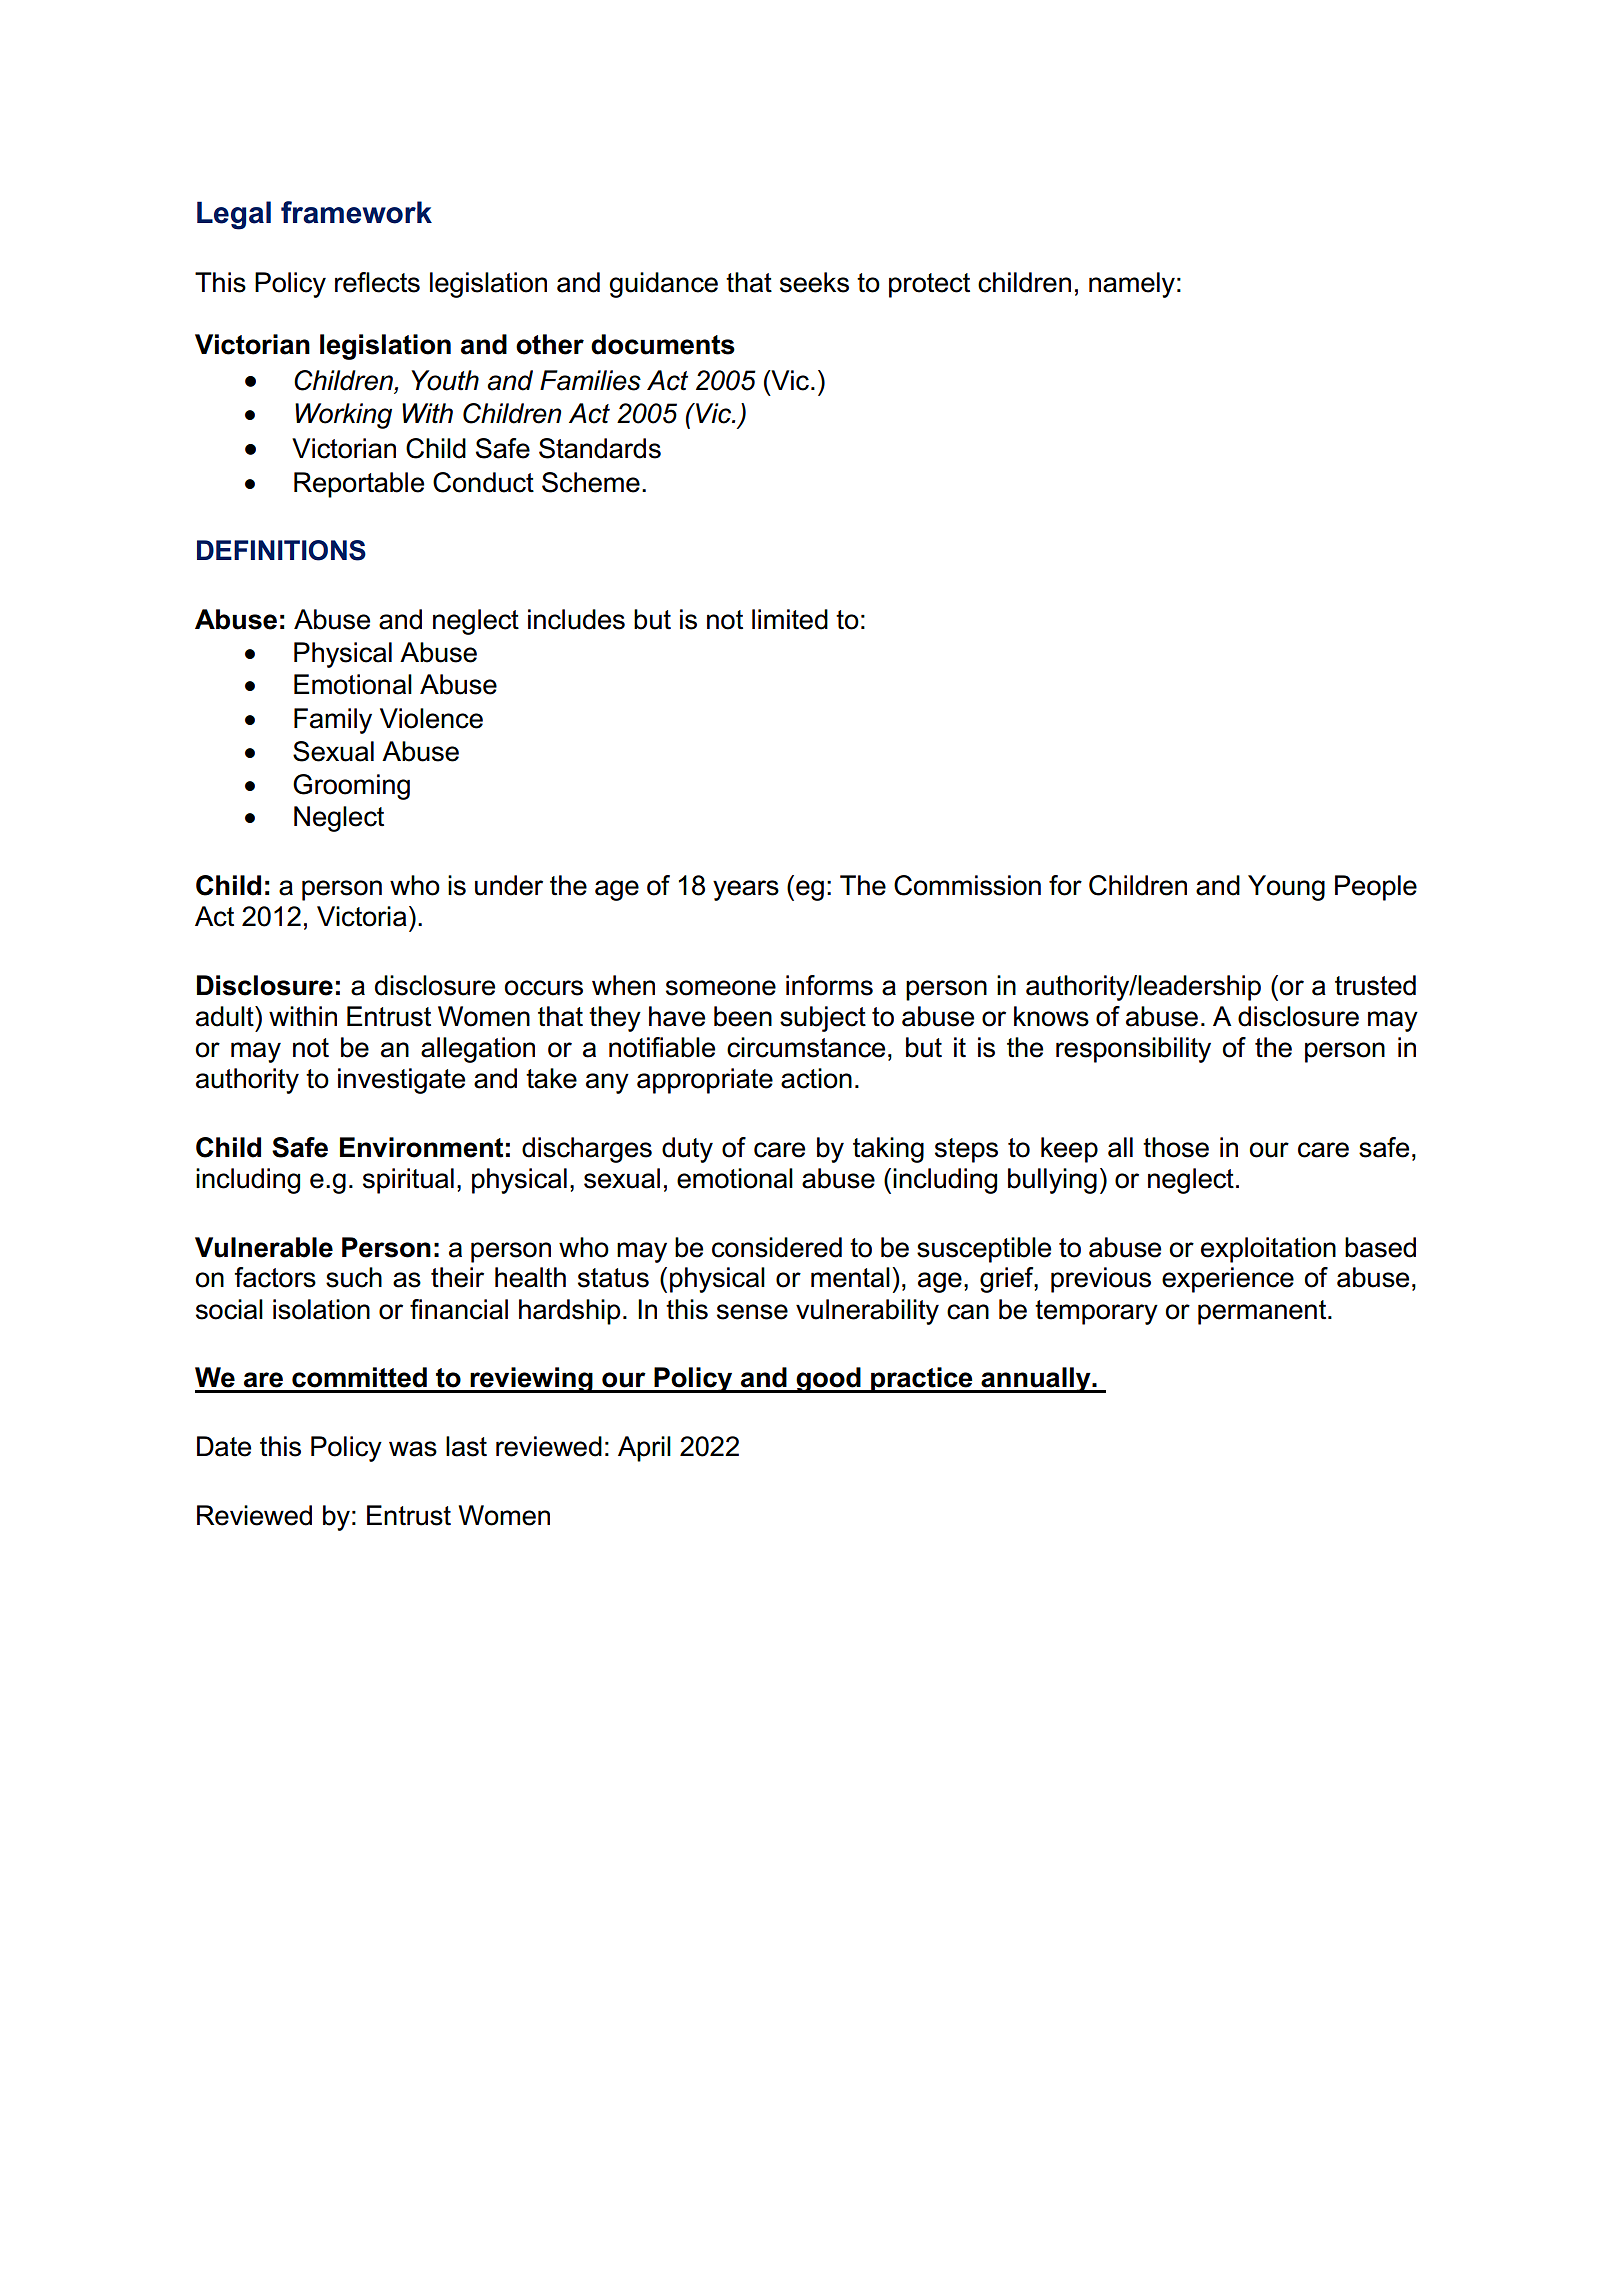 Image resolution: width=1612 pixels, height=2281 pixels. Describe the element at coordinates (421, 1147) in the document. I see `Environment` at that location.
